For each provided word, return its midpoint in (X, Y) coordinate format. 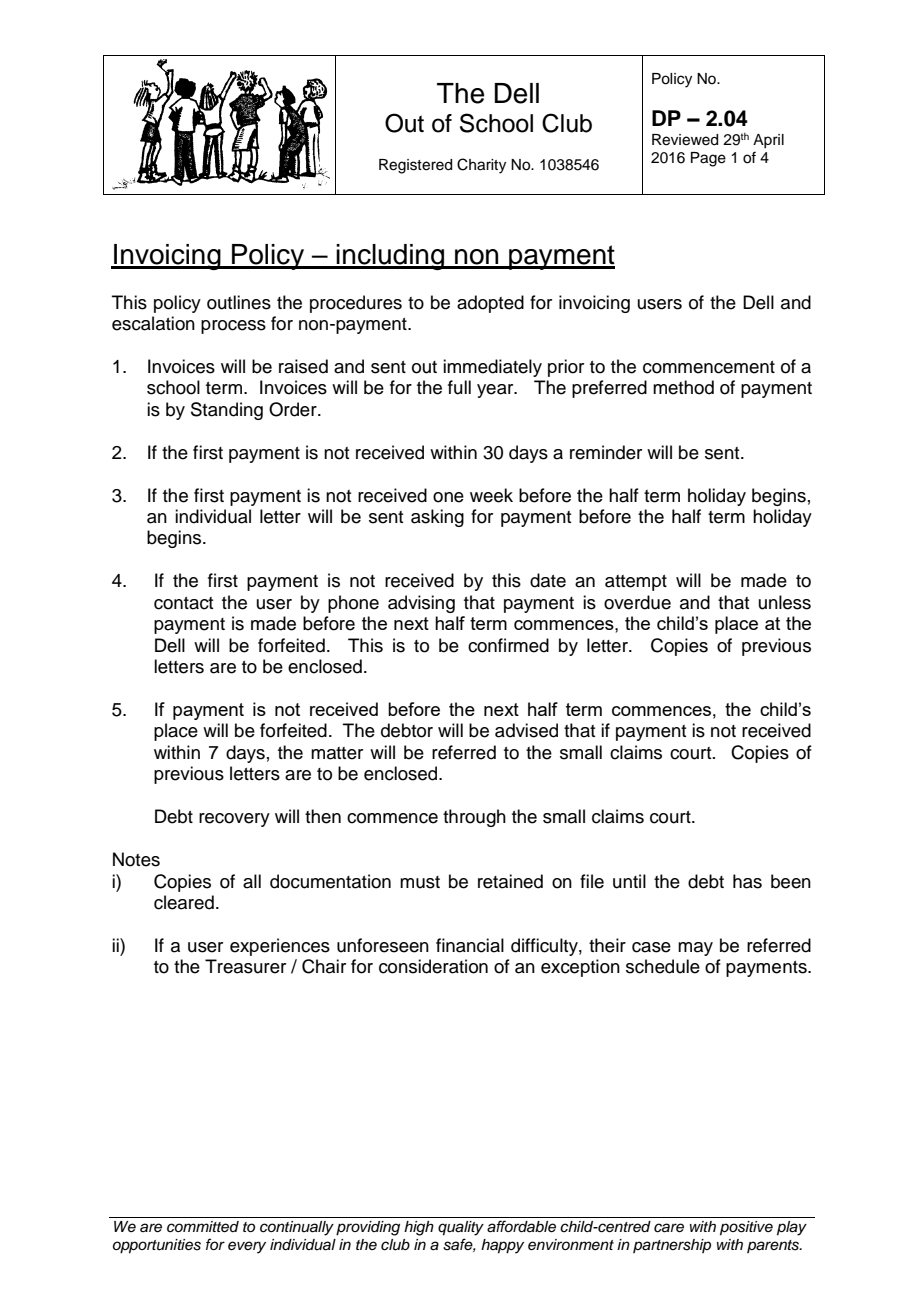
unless (785, 602)
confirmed (508, 645)
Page (708, 159)
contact (183, 603)
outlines (239, 302)
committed (203, 1227)
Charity (481, 166)
